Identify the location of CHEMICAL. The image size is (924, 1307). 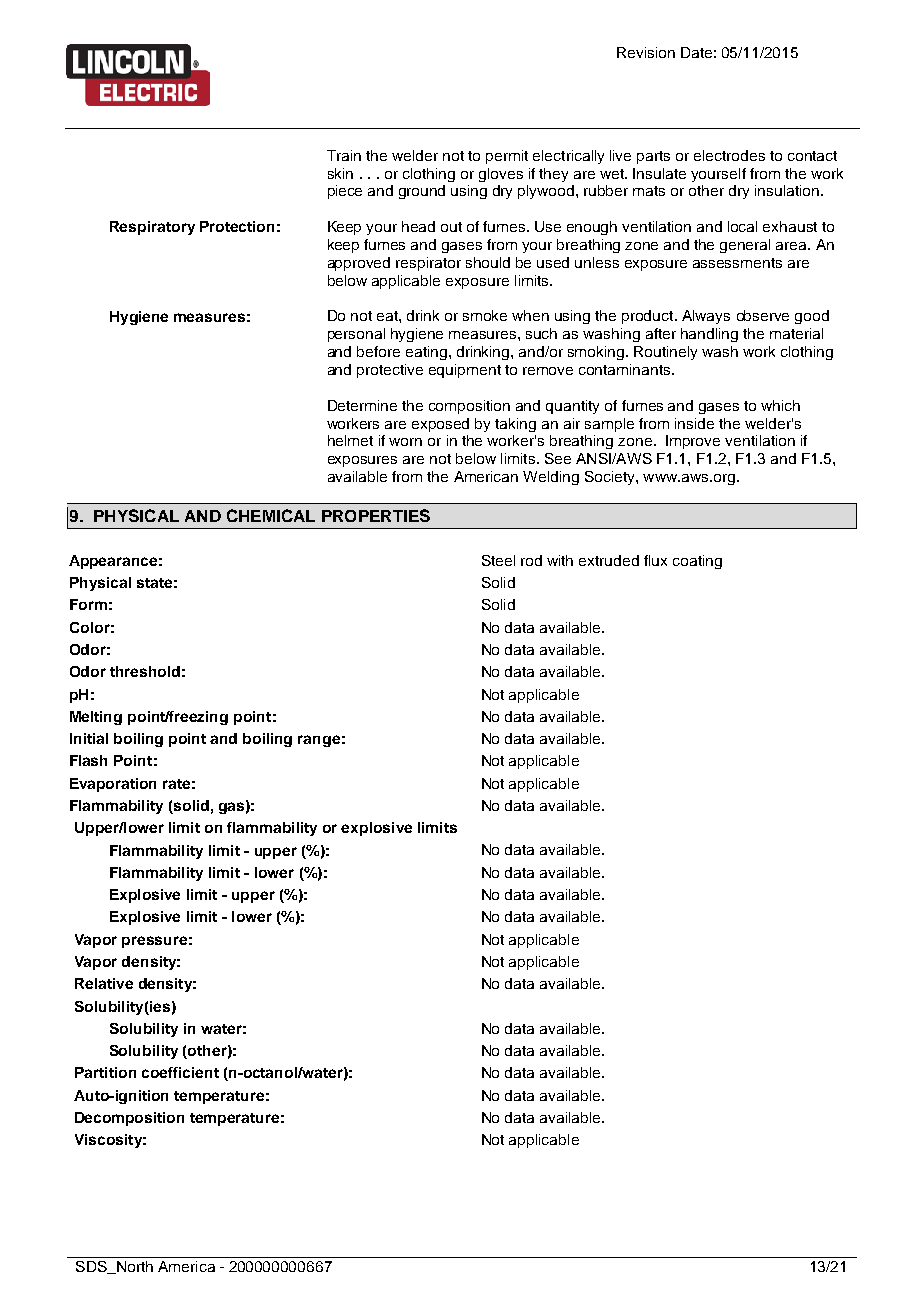
(271, 515).
